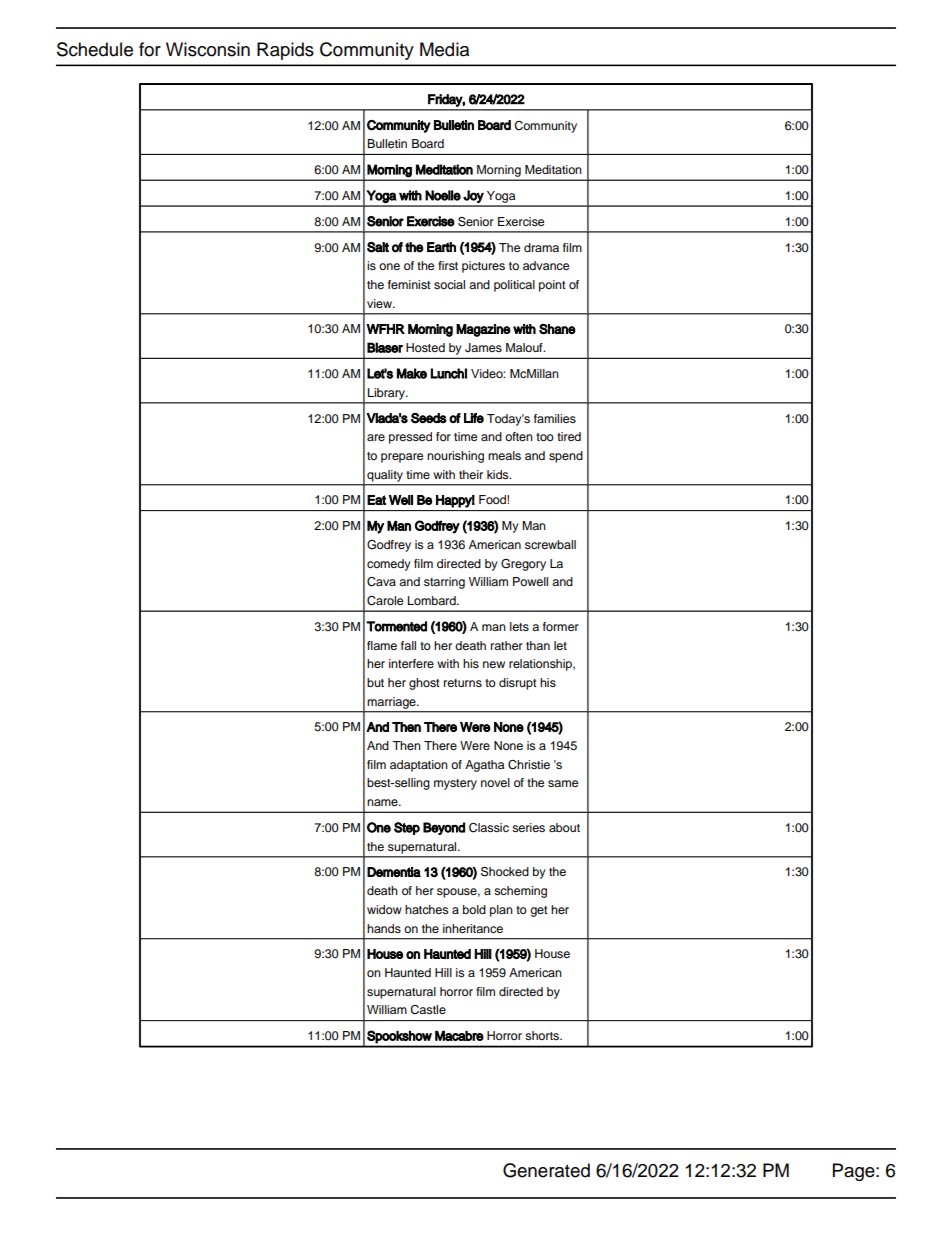  What do you see at coordinates (285, 51) in the screenshot?
I see `Rapids` at bounding box center [285, 51].
